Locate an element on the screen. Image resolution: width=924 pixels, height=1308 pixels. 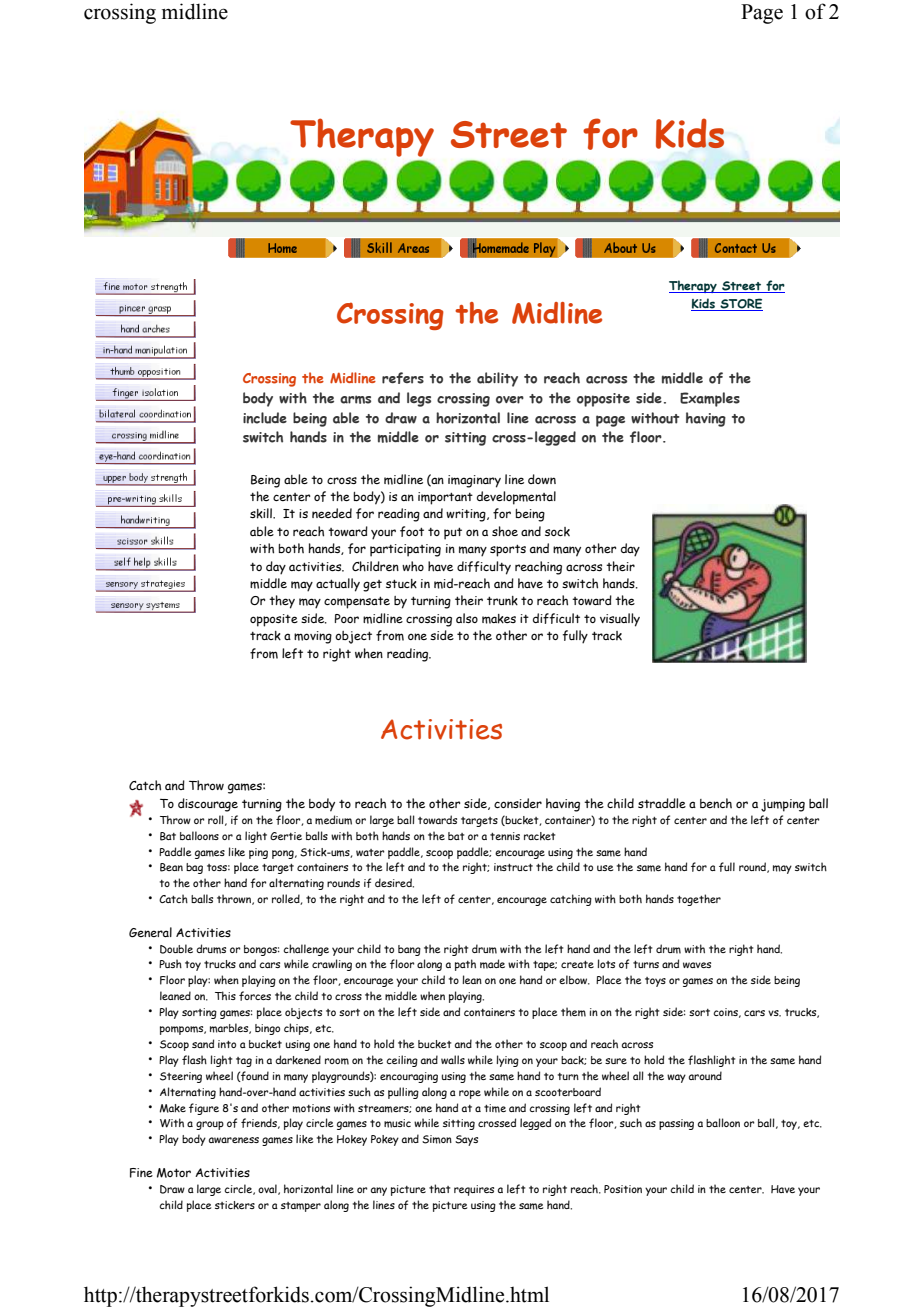
also is located at coordinates (467, 618).
